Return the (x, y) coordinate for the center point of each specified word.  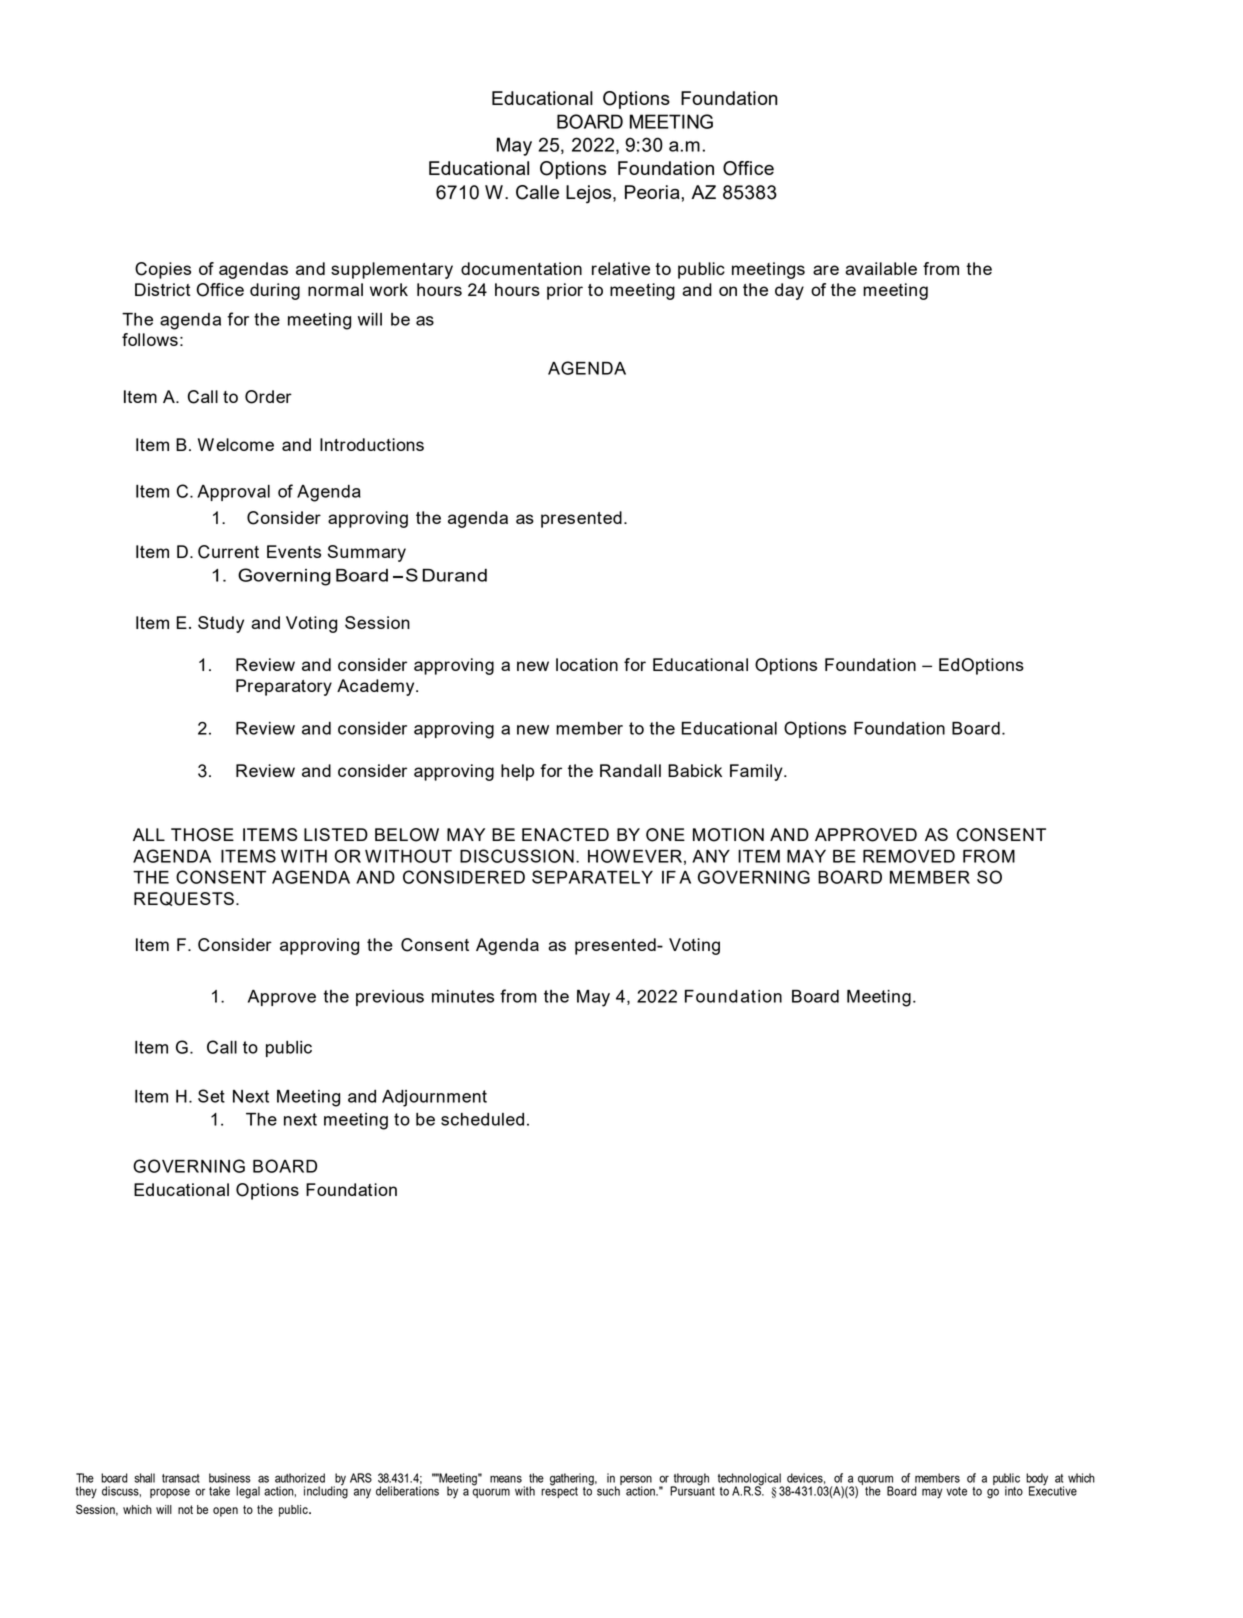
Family (757, 772)
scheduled (482, 1119)
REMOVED (909, 856)
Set (211, 1096)
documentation (521, 268)
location (587, 664)
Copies (163, 270)
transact (181, 1478)
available (881, 268)
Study (221, 624)
